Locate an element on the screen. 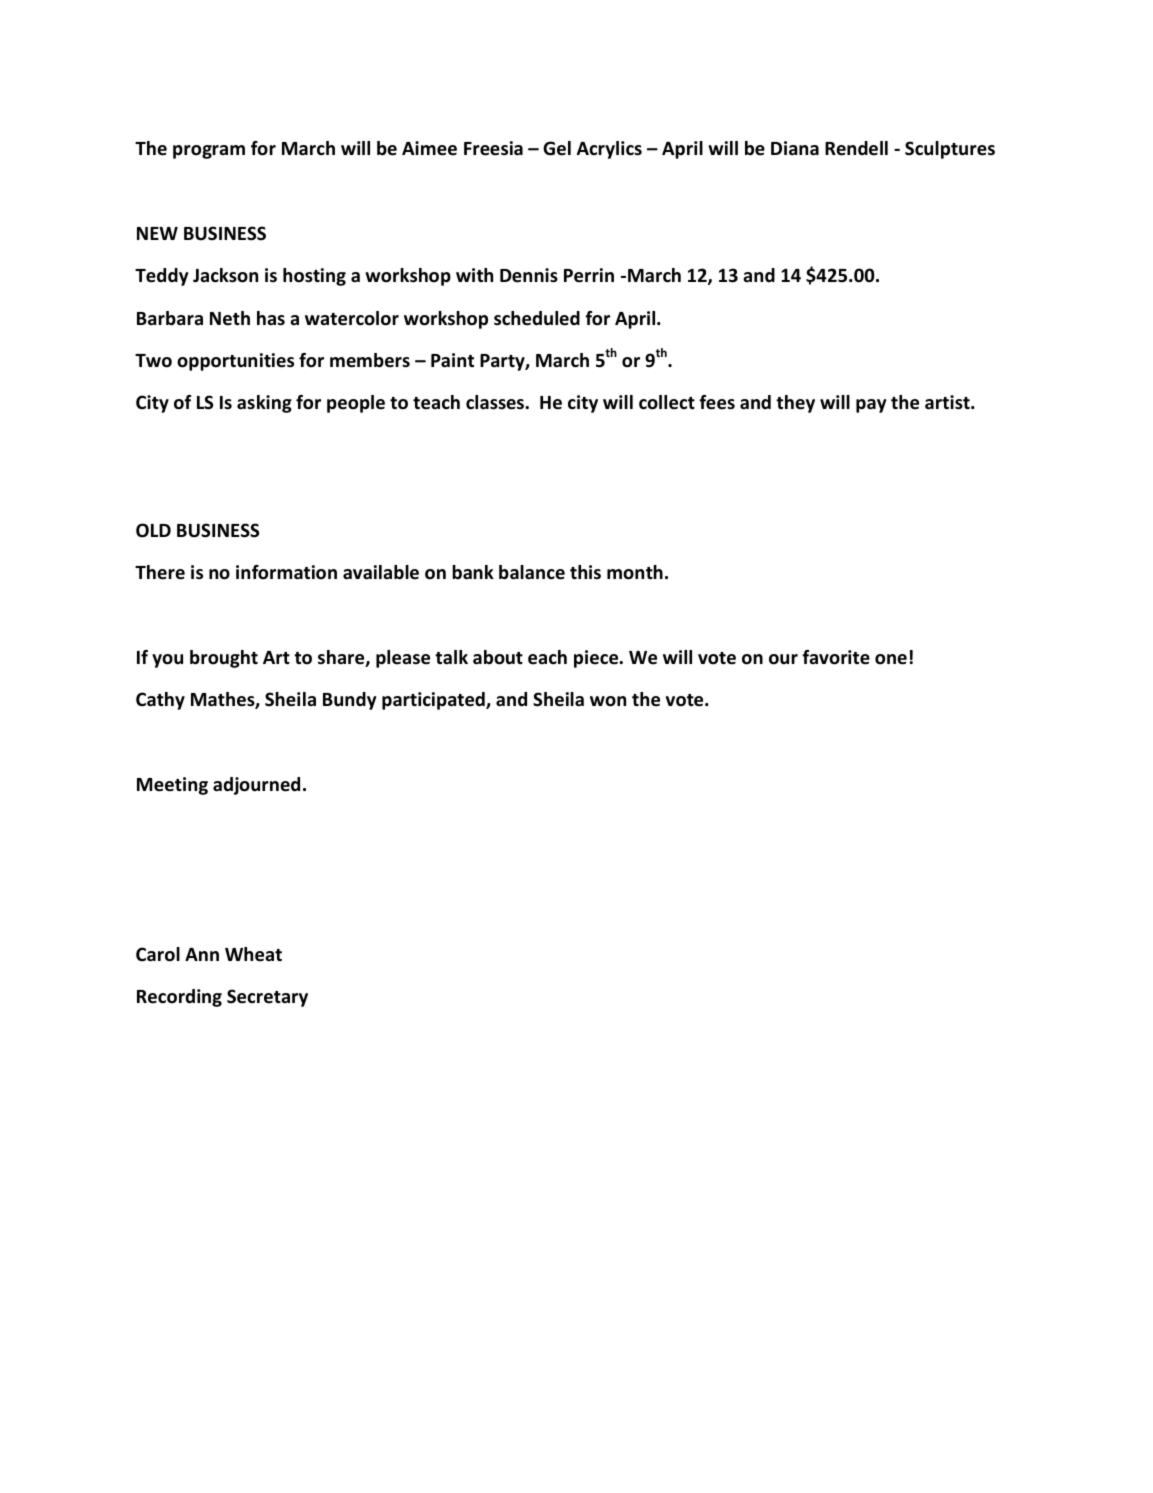 The width and height of the screenshot is (1153, 1493). favorite is located at coordinates (836, 657).
